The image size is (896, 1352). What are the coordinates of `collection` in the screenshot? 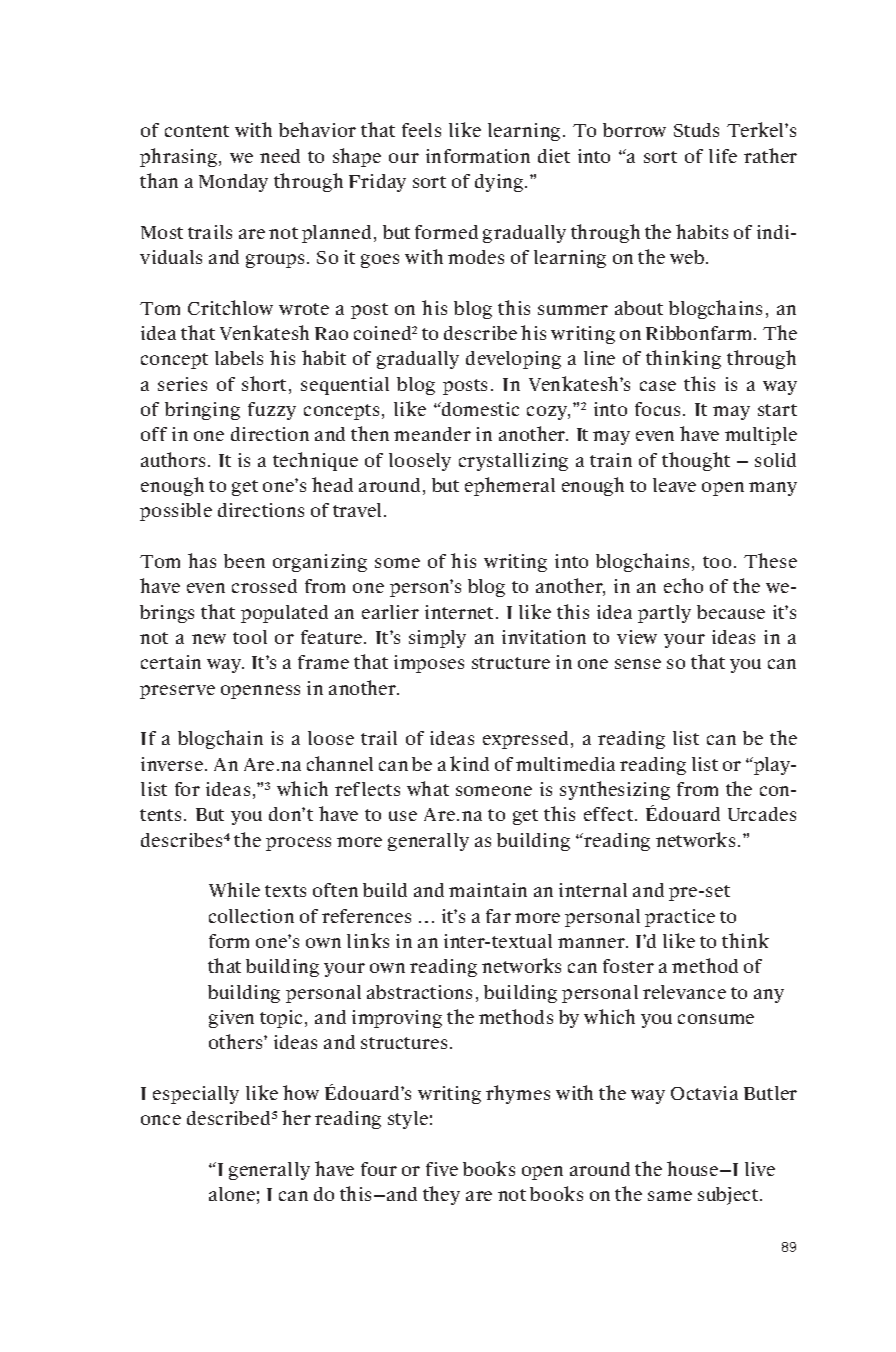 It's located at (251, 916).
